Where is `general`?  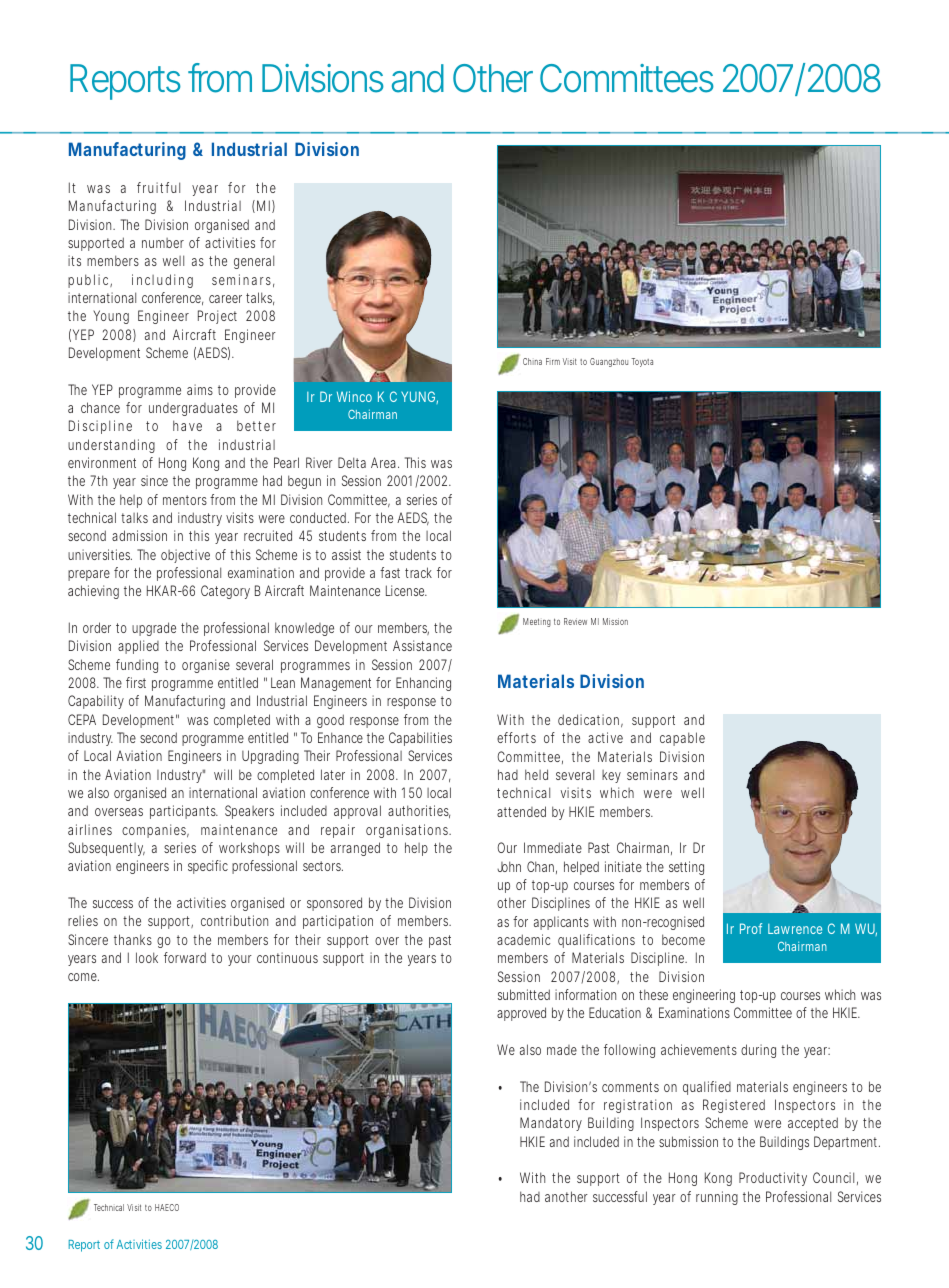
general is located at coordinates (254, 262).
